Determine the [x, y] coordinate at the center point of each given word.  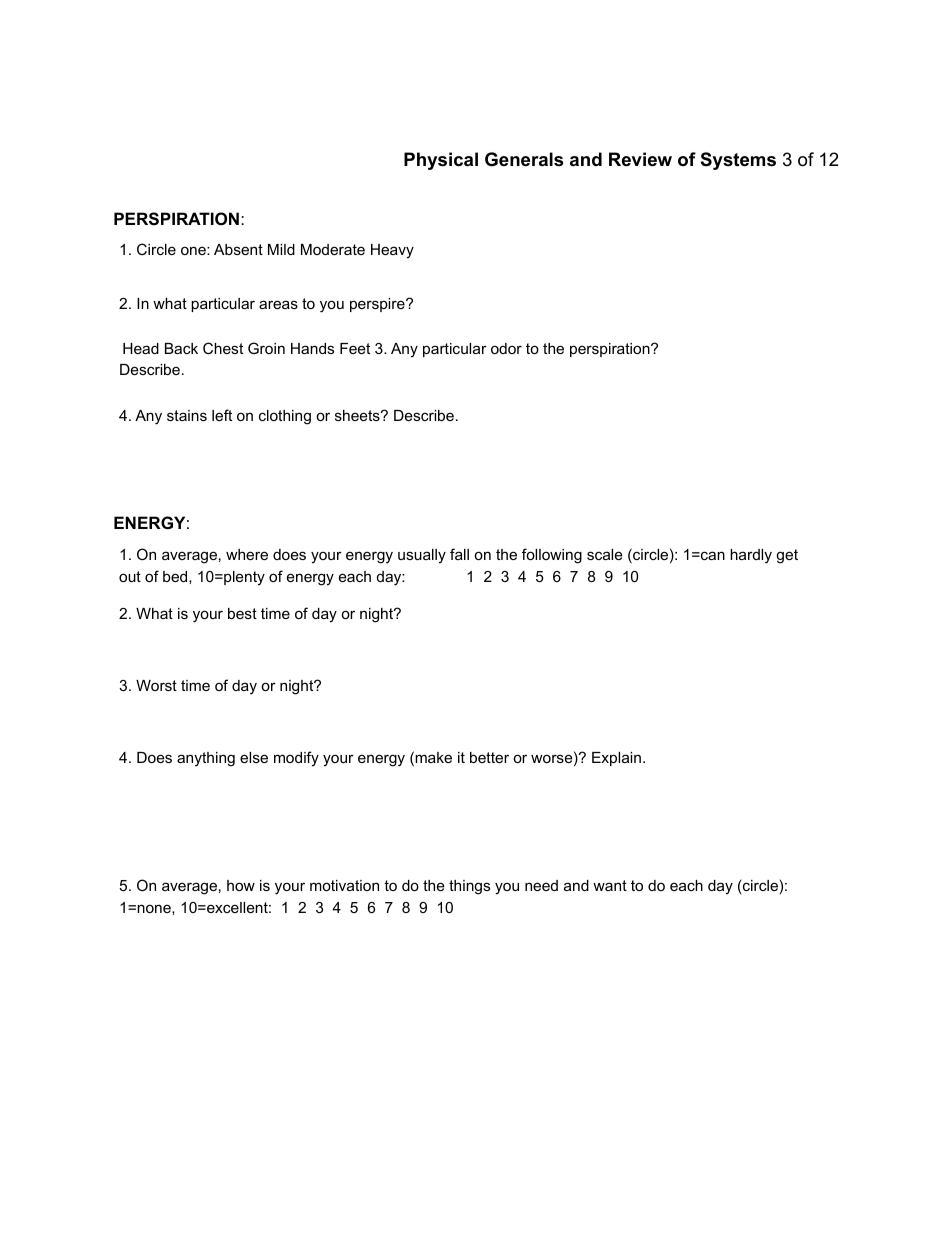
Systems [738, 161]
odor [506, 348]
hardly [751, 556]
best [242, 613]
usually [422, 556]
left [222, 415]
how [241, 885]
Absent [238, 249]
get [787, 556]
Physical [441, 161]
